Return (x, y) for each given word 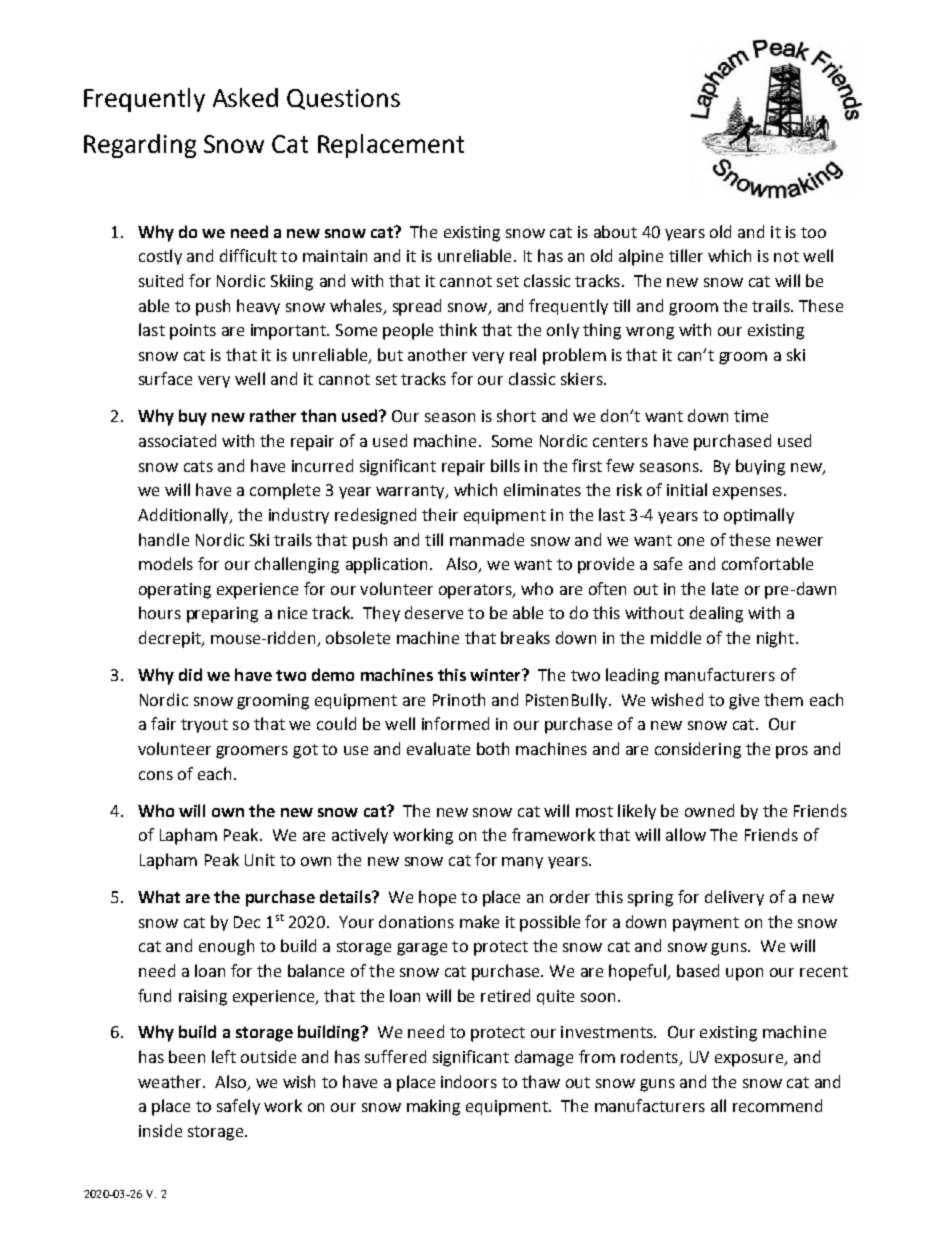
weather (171, 1081)
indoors (469, 1081)
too (813, 232)
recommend (777, 1105)
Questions (343, 99)
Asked (245, 97)
